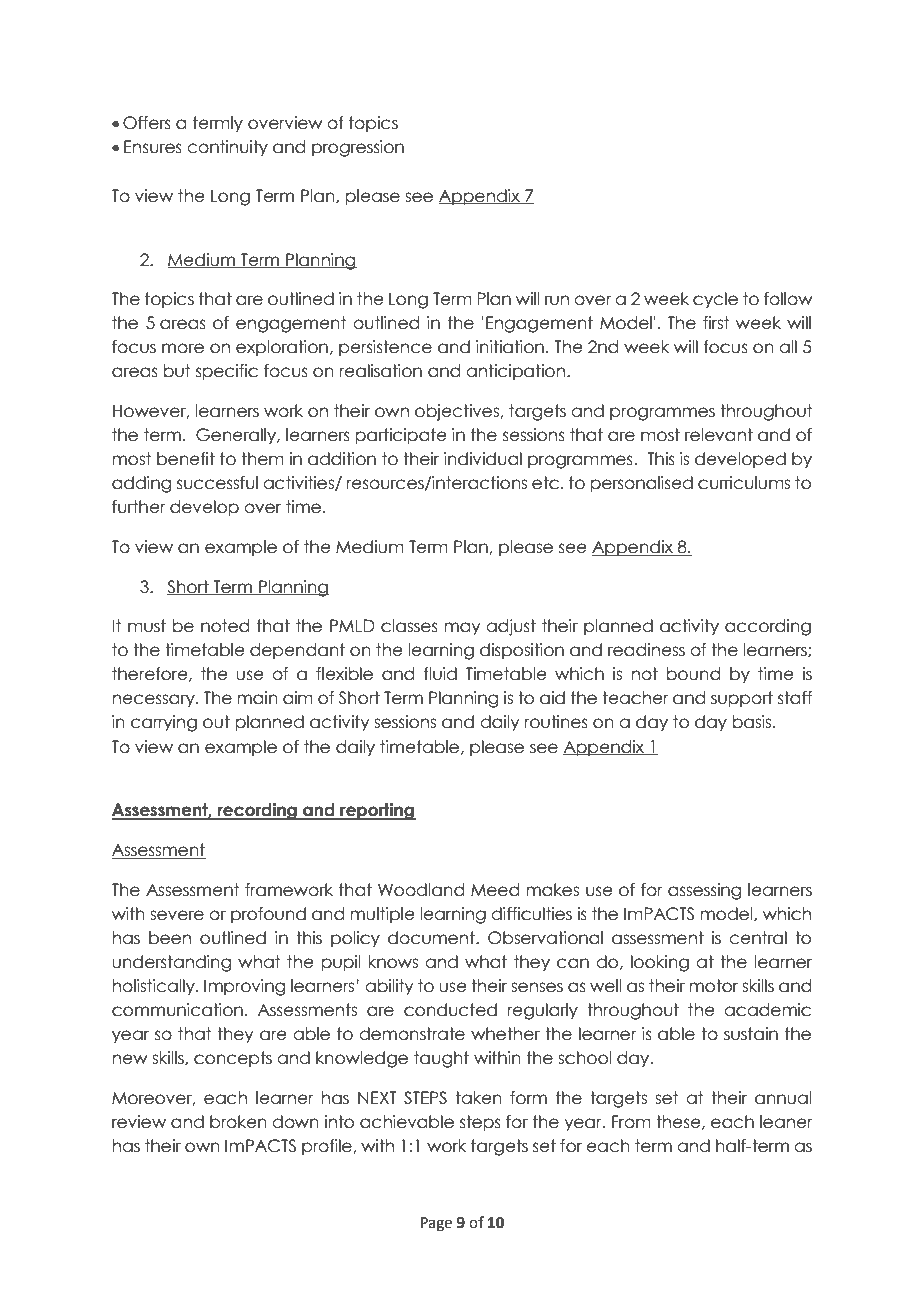 The height and width of the screenshot is (1308, 924). I want to click on progression, so click(358, 148).
